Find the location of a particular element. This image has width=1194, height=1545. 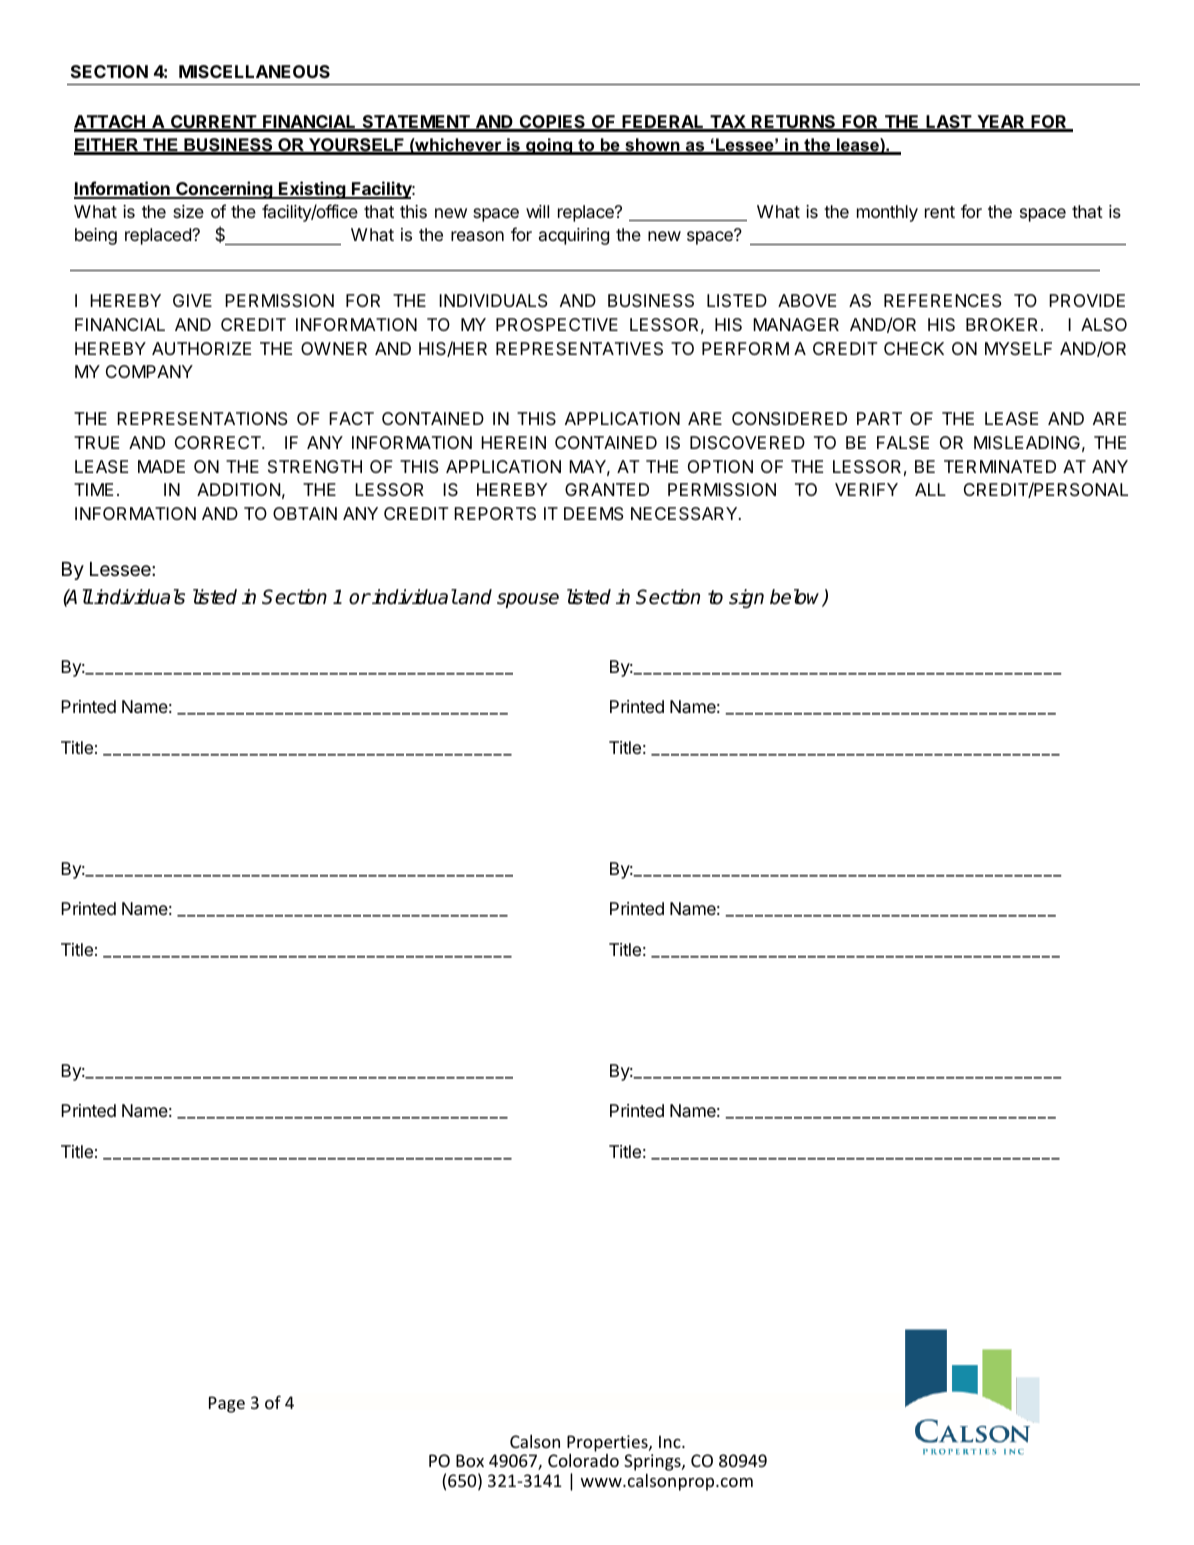

TERMINATED is located at coordinates (1000, 466).
